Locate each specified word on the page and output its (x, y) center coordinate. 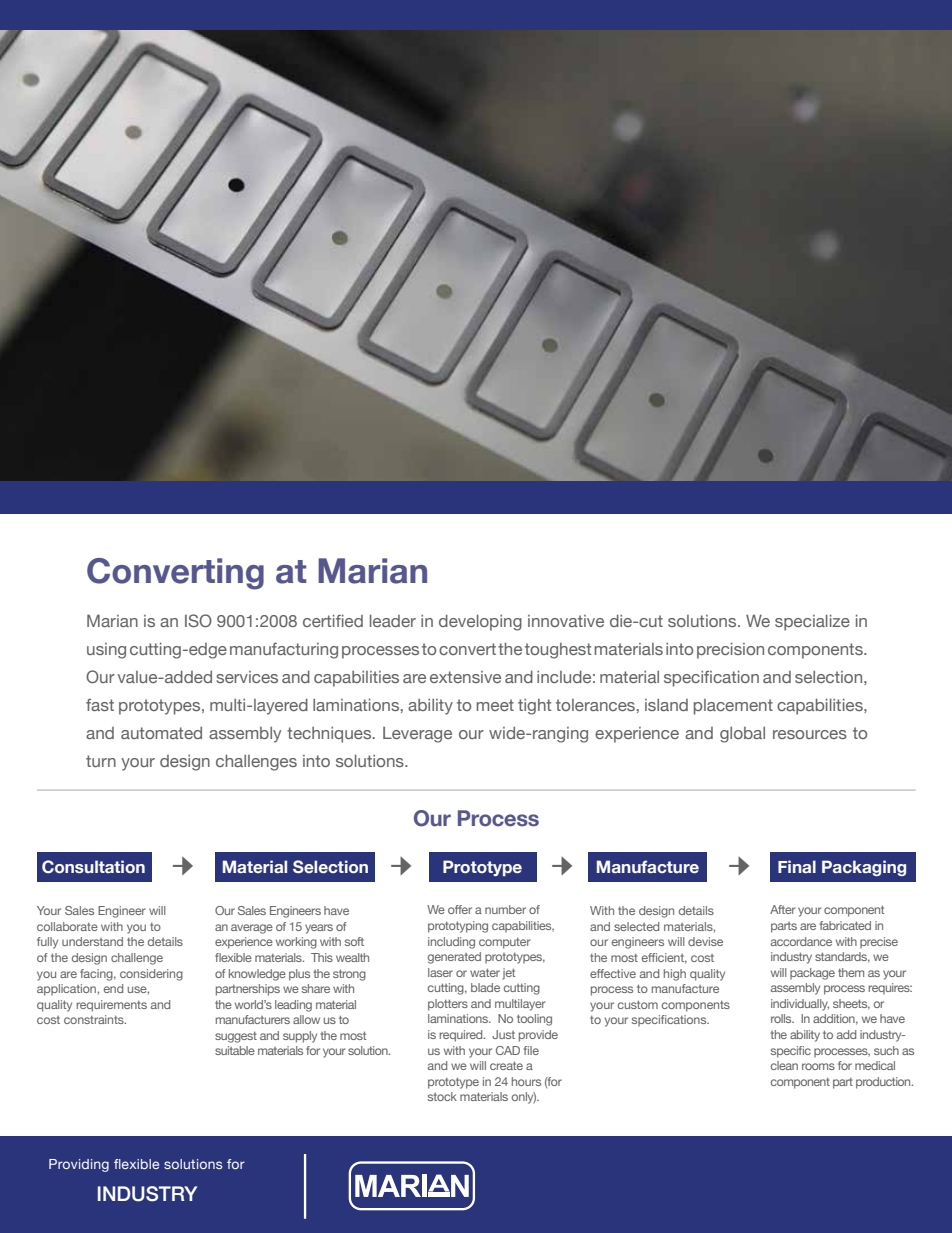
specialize (812, 622)
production (884, 1083)
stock (442, 1096)
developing (480, 622)
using (106, 651)
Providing (79, 1165)
